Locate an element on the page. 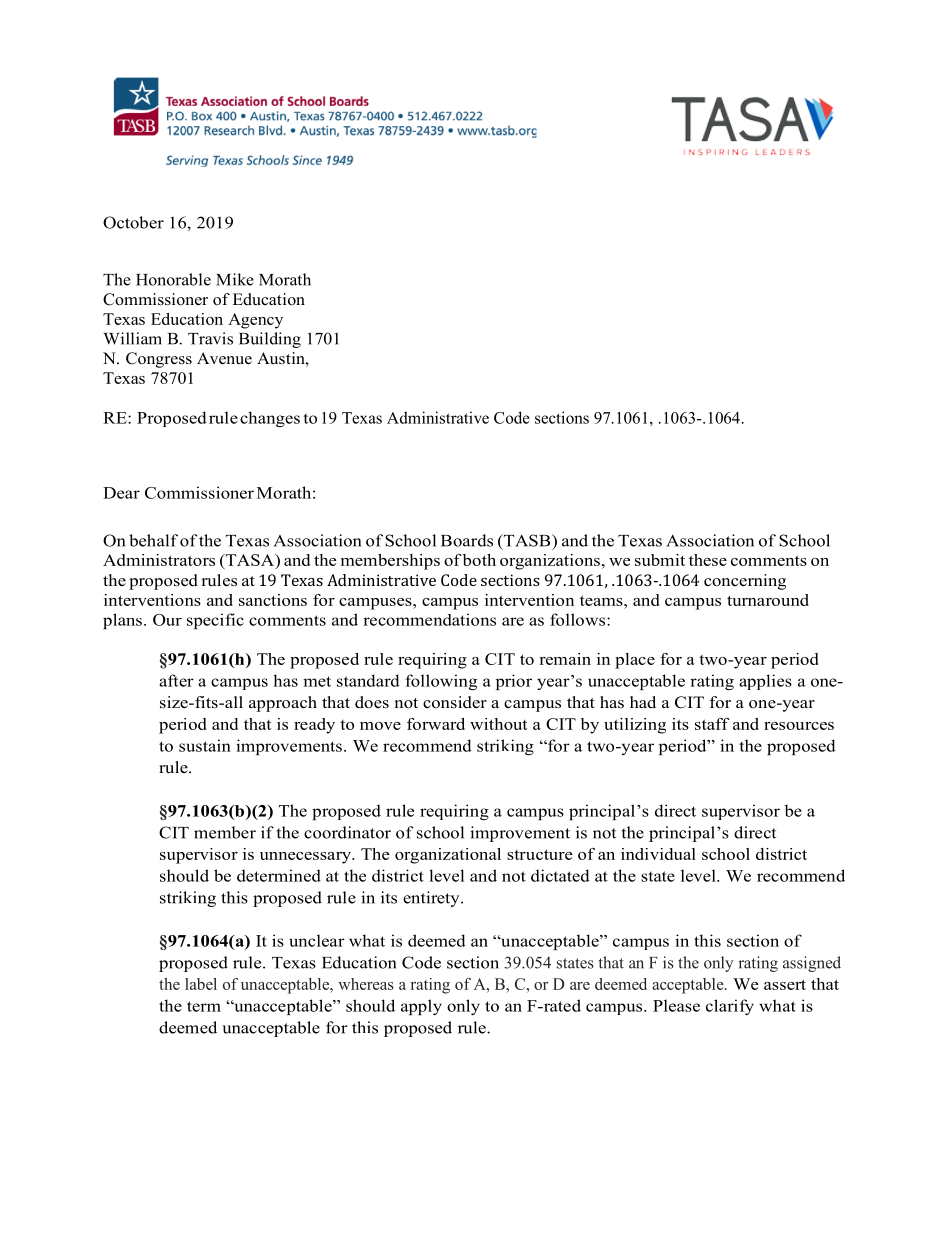 The image size is (952, 1233). turnaround is located at coordinates (768, 600).
